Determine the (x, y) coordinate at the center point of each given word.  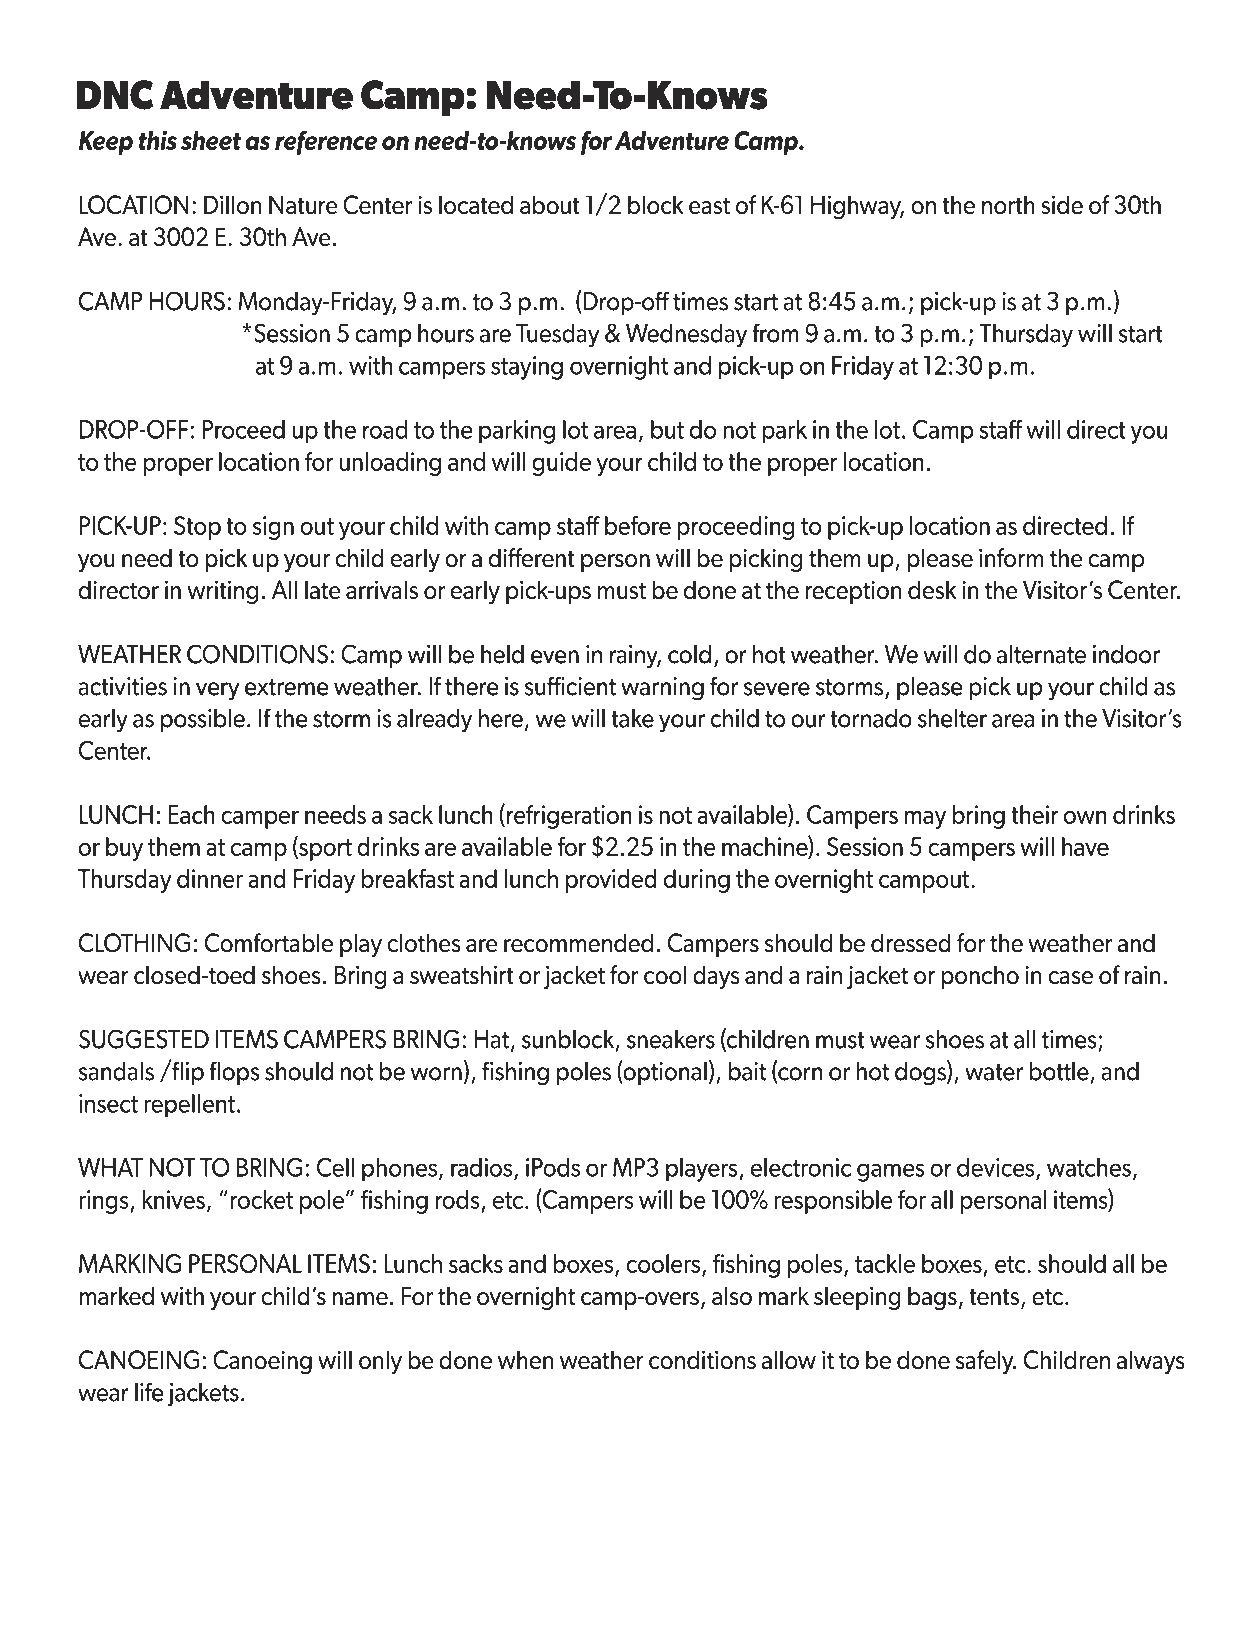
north (1008, 205)
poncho (980, 977)
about (550, 205)
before (638, 525)
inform (1011, 558)
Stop (197, 528)
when (526, 1360)
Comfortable (269, 943)
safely (986, 1362)
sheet (211, 140)
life (149, 1392)
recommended (578, 943)
